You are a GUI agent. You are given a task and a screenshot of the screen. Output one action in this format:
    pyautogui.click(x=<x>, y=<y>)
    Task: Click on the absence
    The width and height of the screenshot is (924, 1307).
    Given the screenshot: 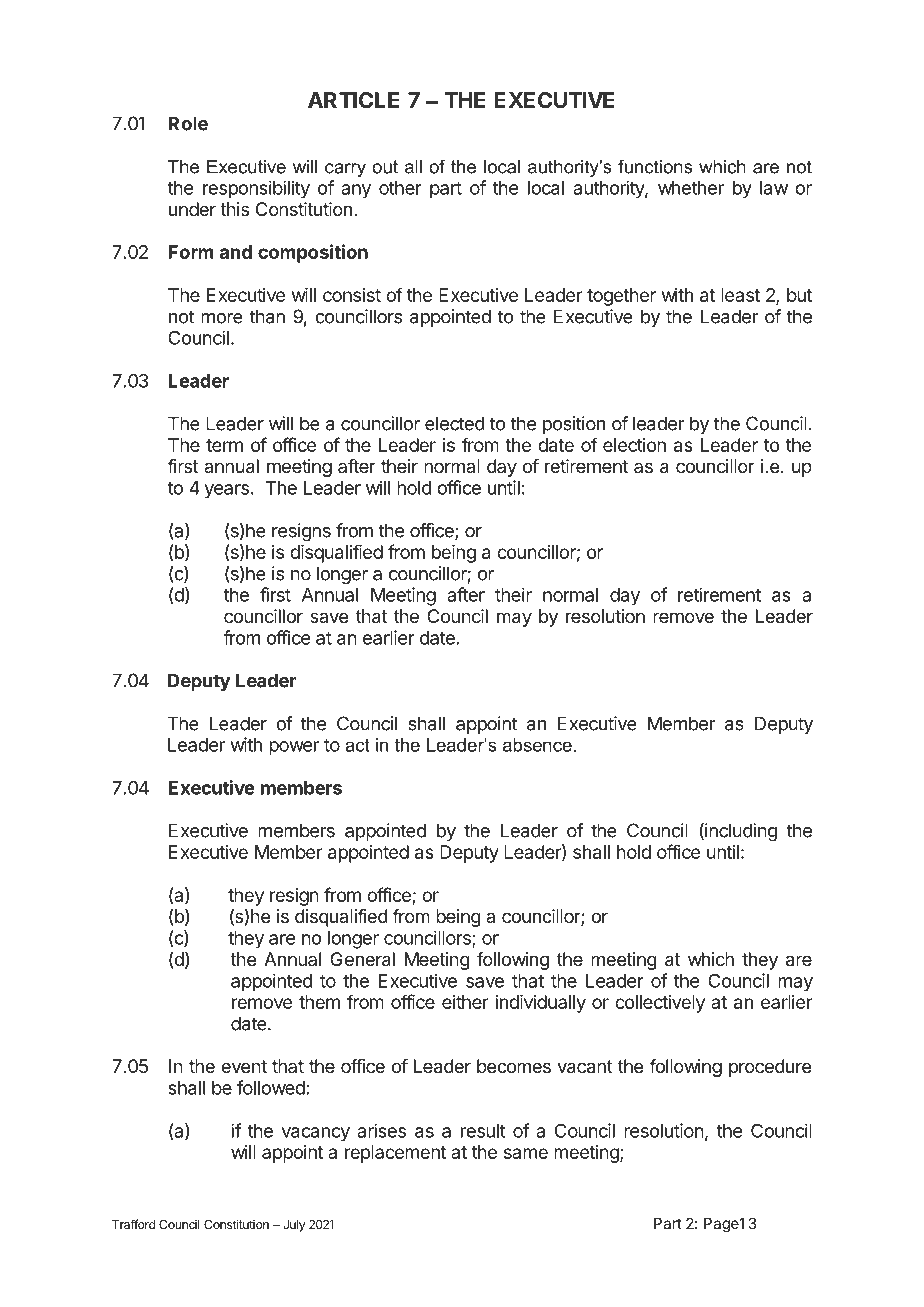 What is the action you would take?
    pyautogui.click(x=537, y=745)
